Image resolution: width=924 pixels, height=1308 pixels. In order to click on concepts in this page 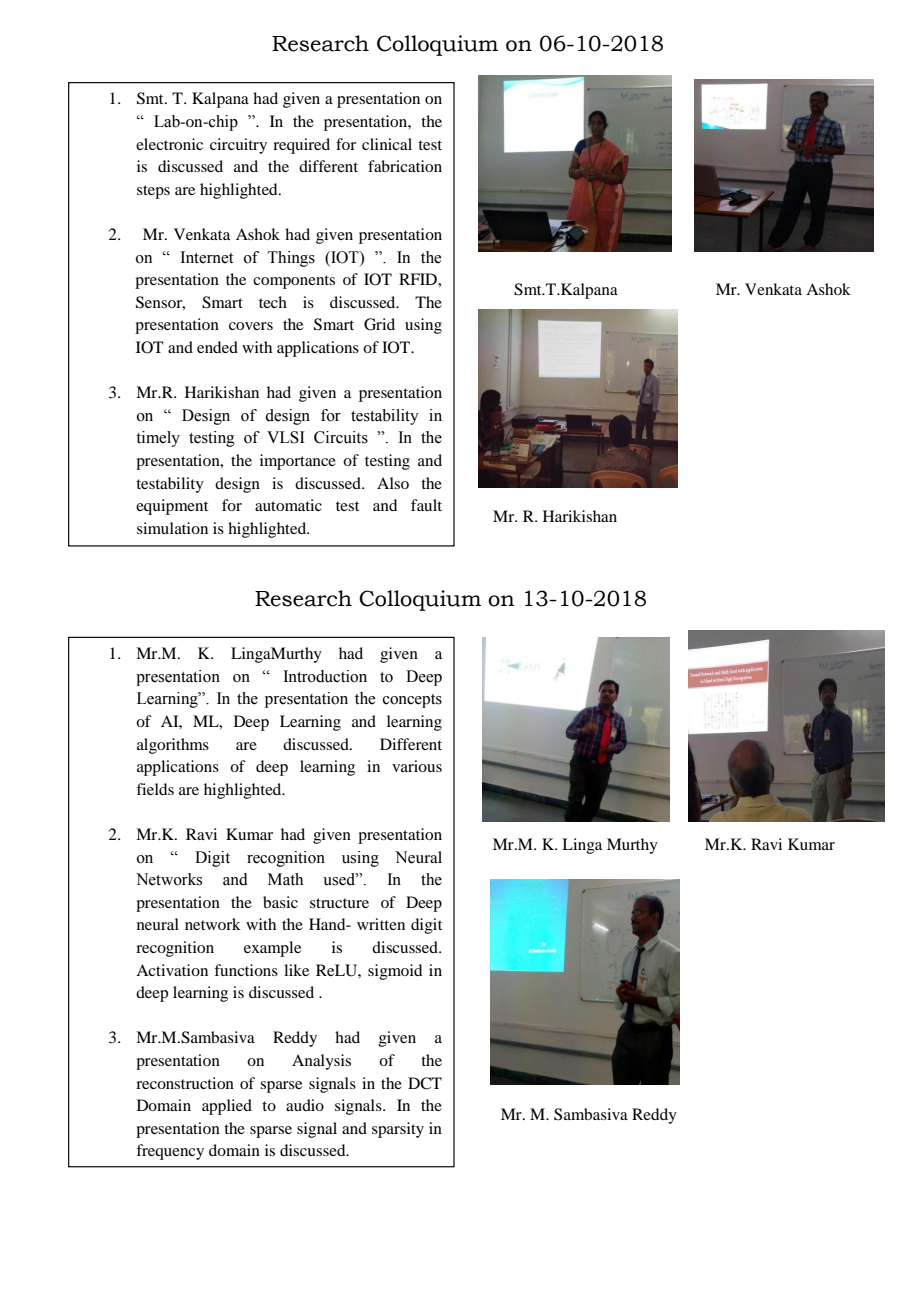, I will do `click(412, 701)`.
